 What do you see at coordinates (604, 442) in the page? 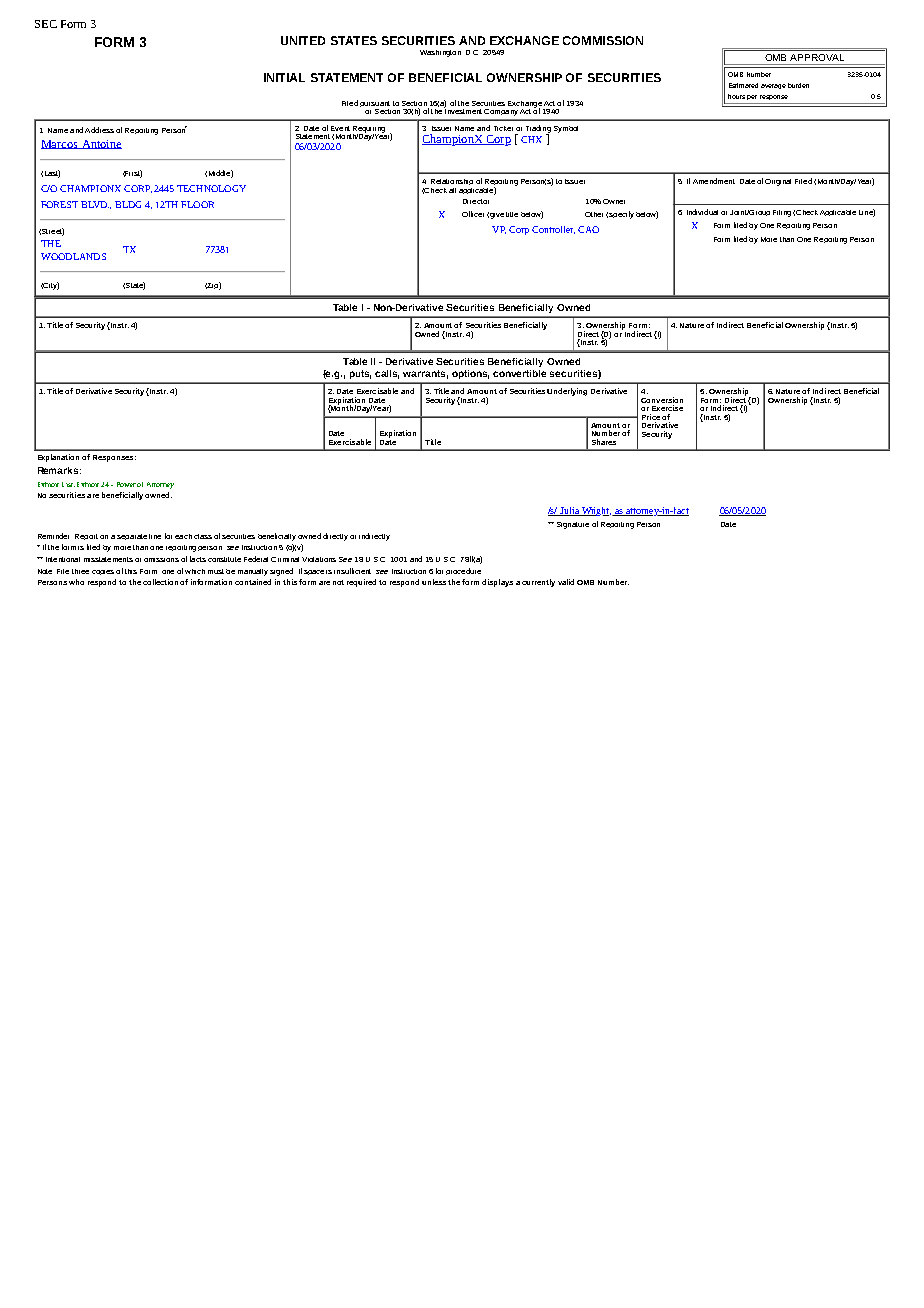
I see `Shares` at bounding box center [604, 442].
